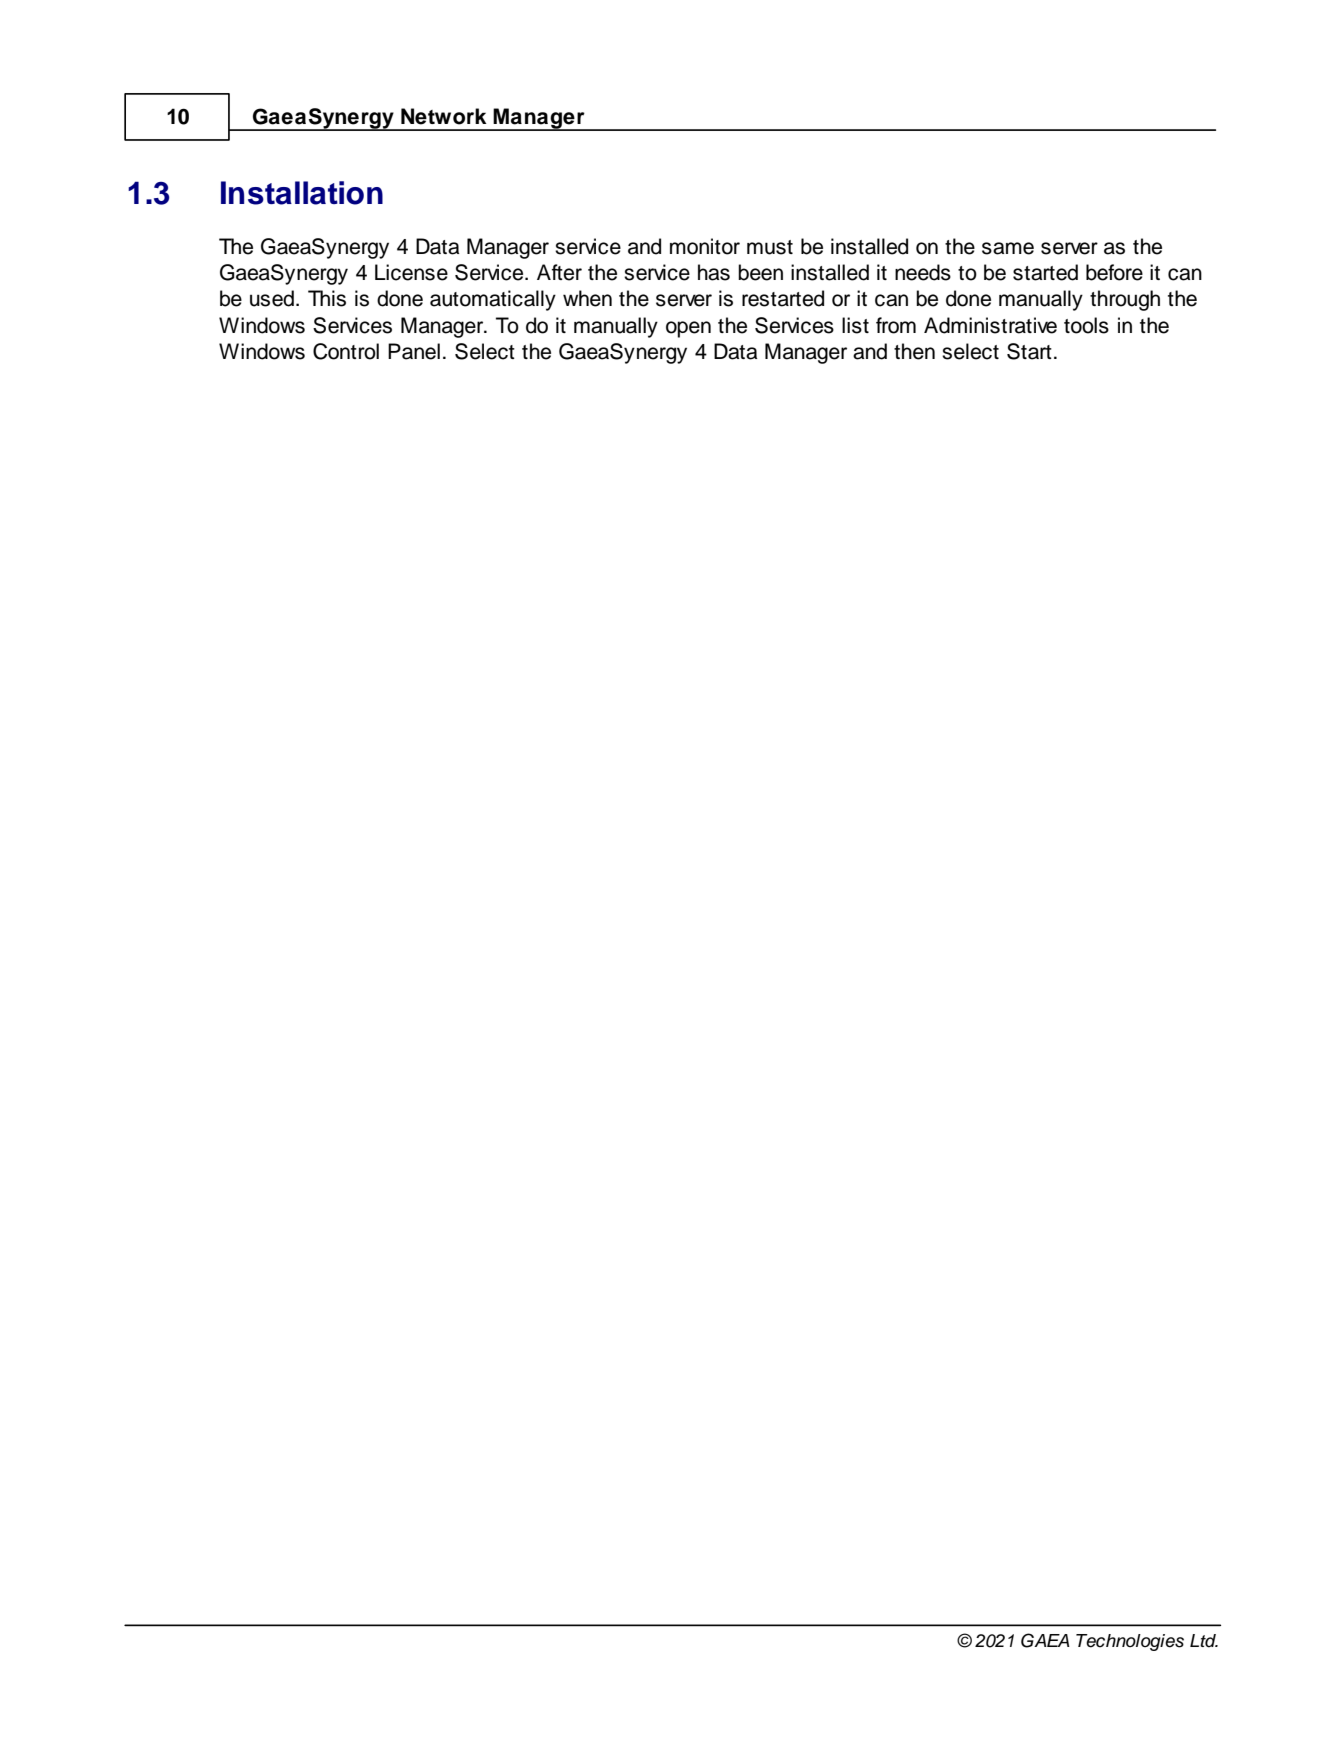 Image resolution: width=1344 pixels, height=1739 pixels. Describe the element at coordinates (705, 246) in the document. I see `monitor` at that location.
